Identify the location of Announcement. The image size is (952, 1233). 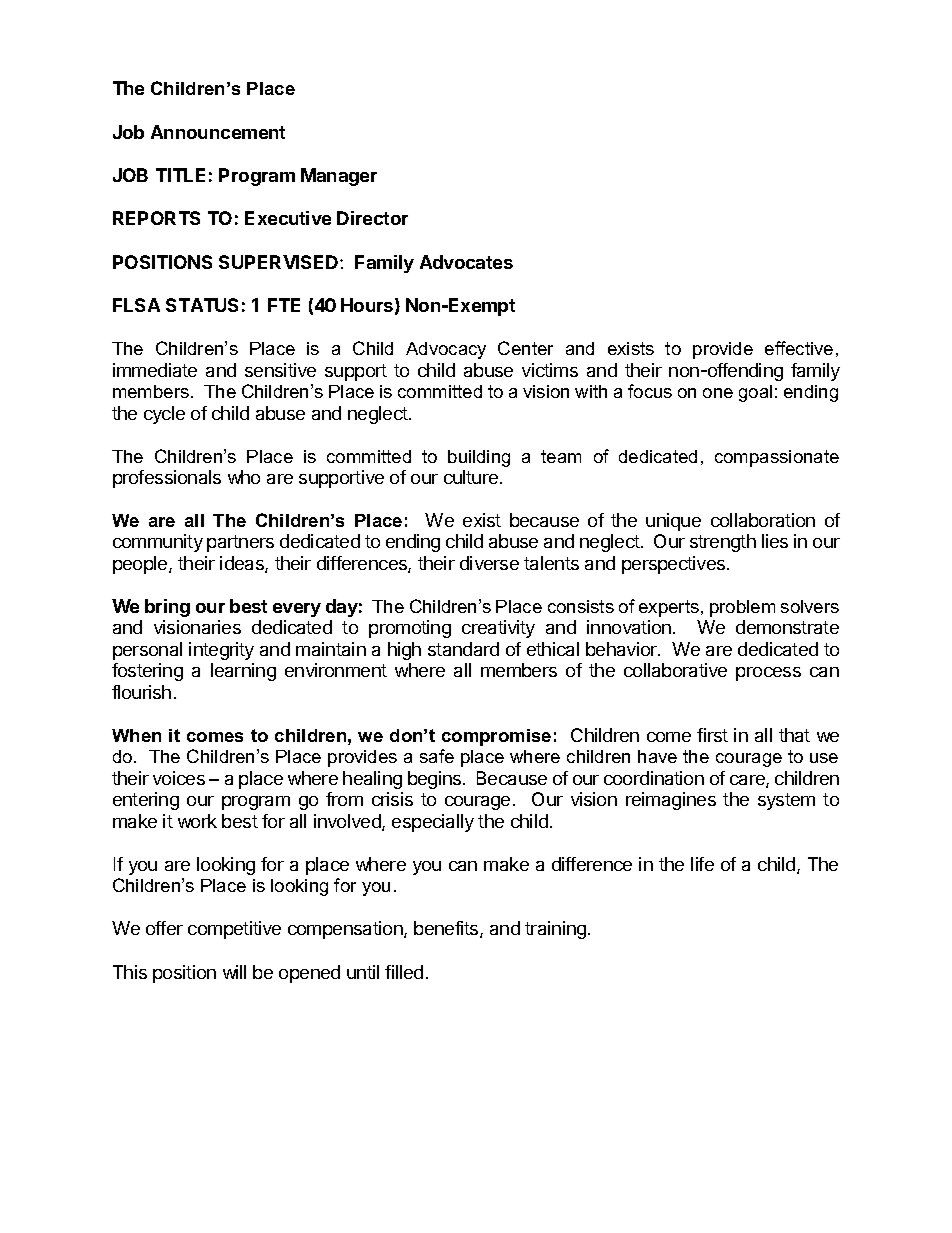
(218, 132).
